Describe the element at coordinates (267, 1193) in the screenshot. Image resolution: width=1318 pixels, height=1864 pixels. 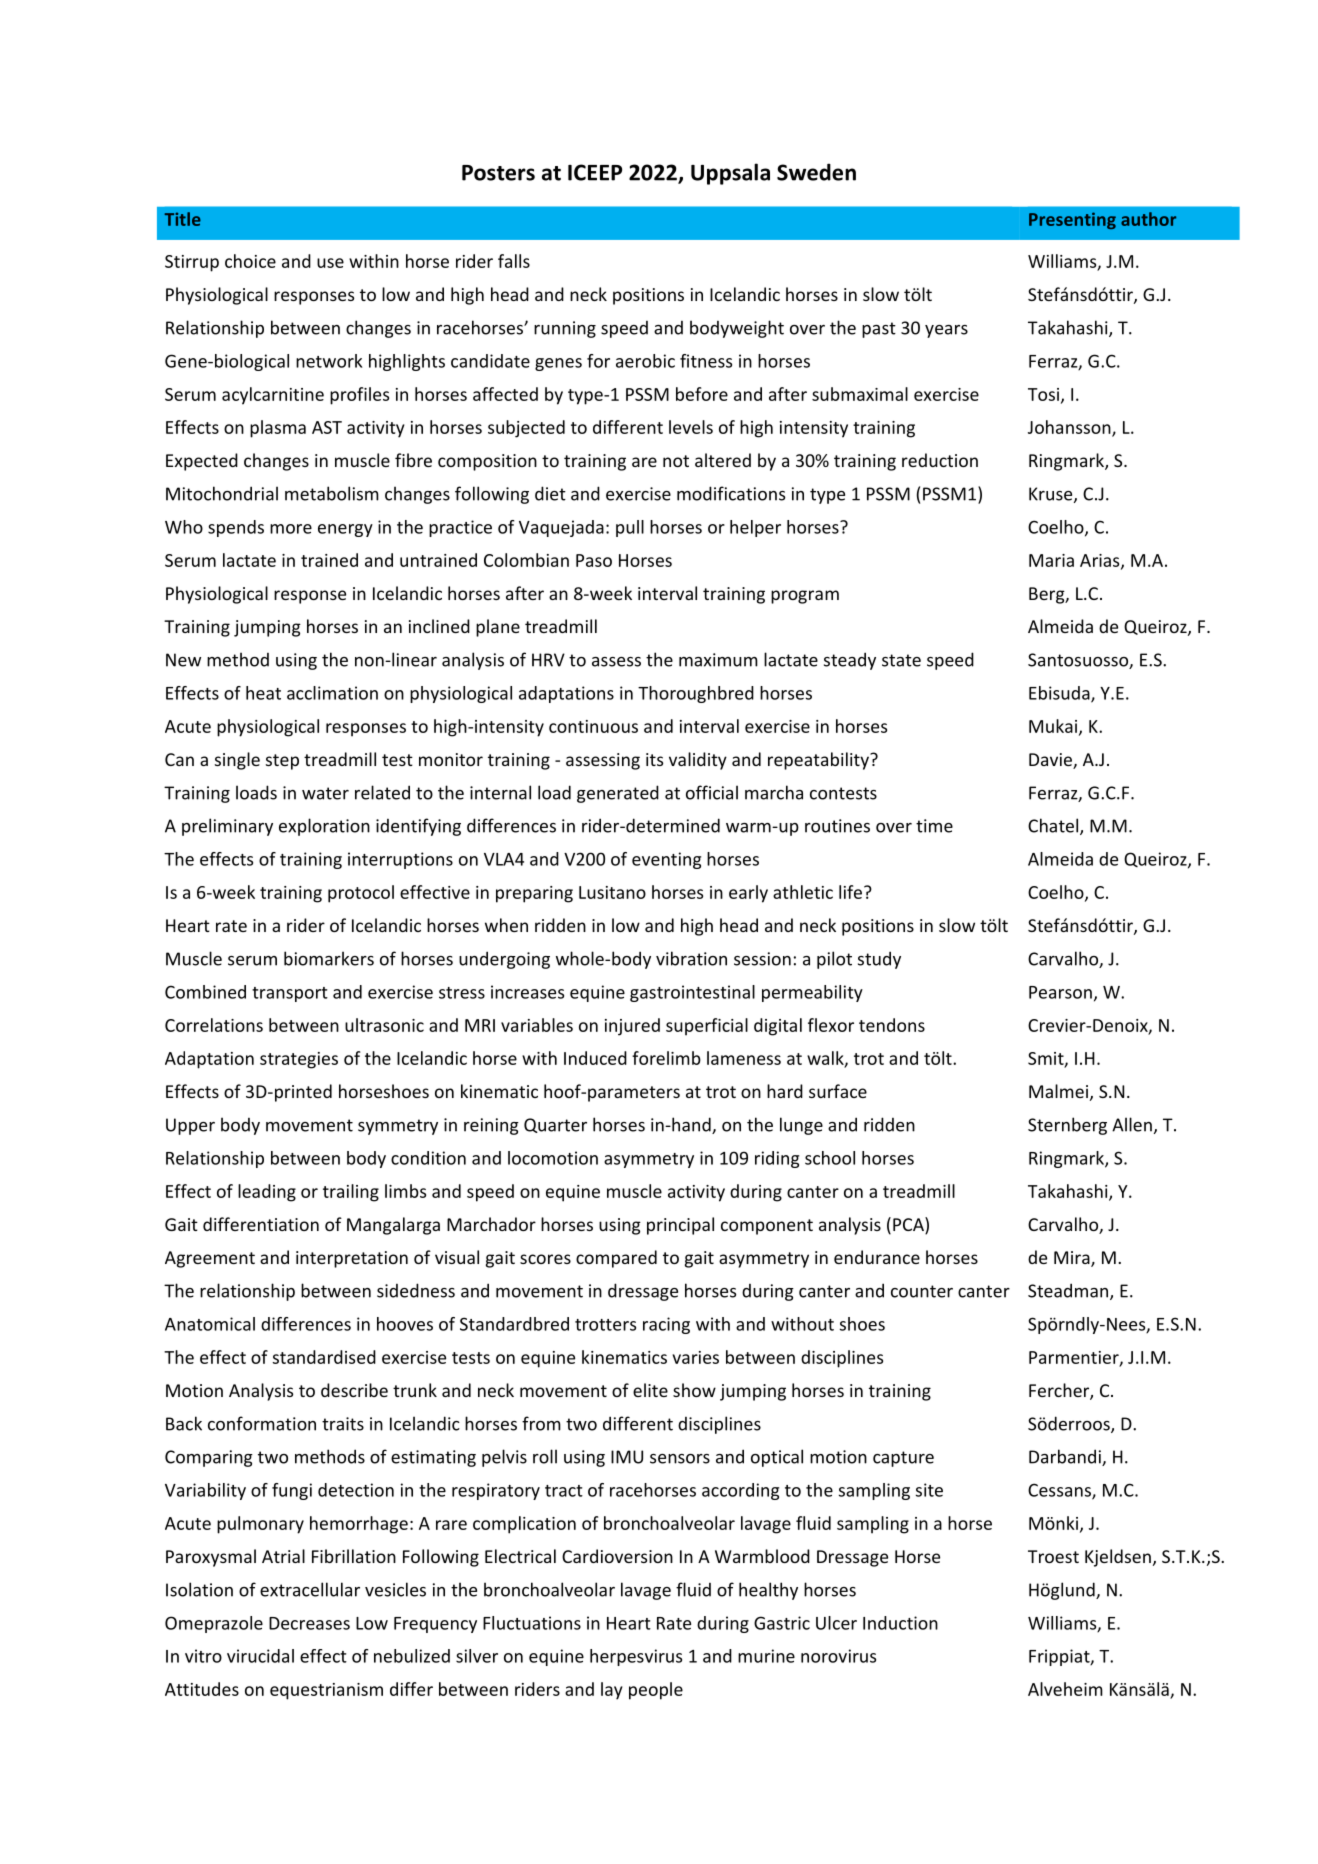
I see `leading` at that location.
